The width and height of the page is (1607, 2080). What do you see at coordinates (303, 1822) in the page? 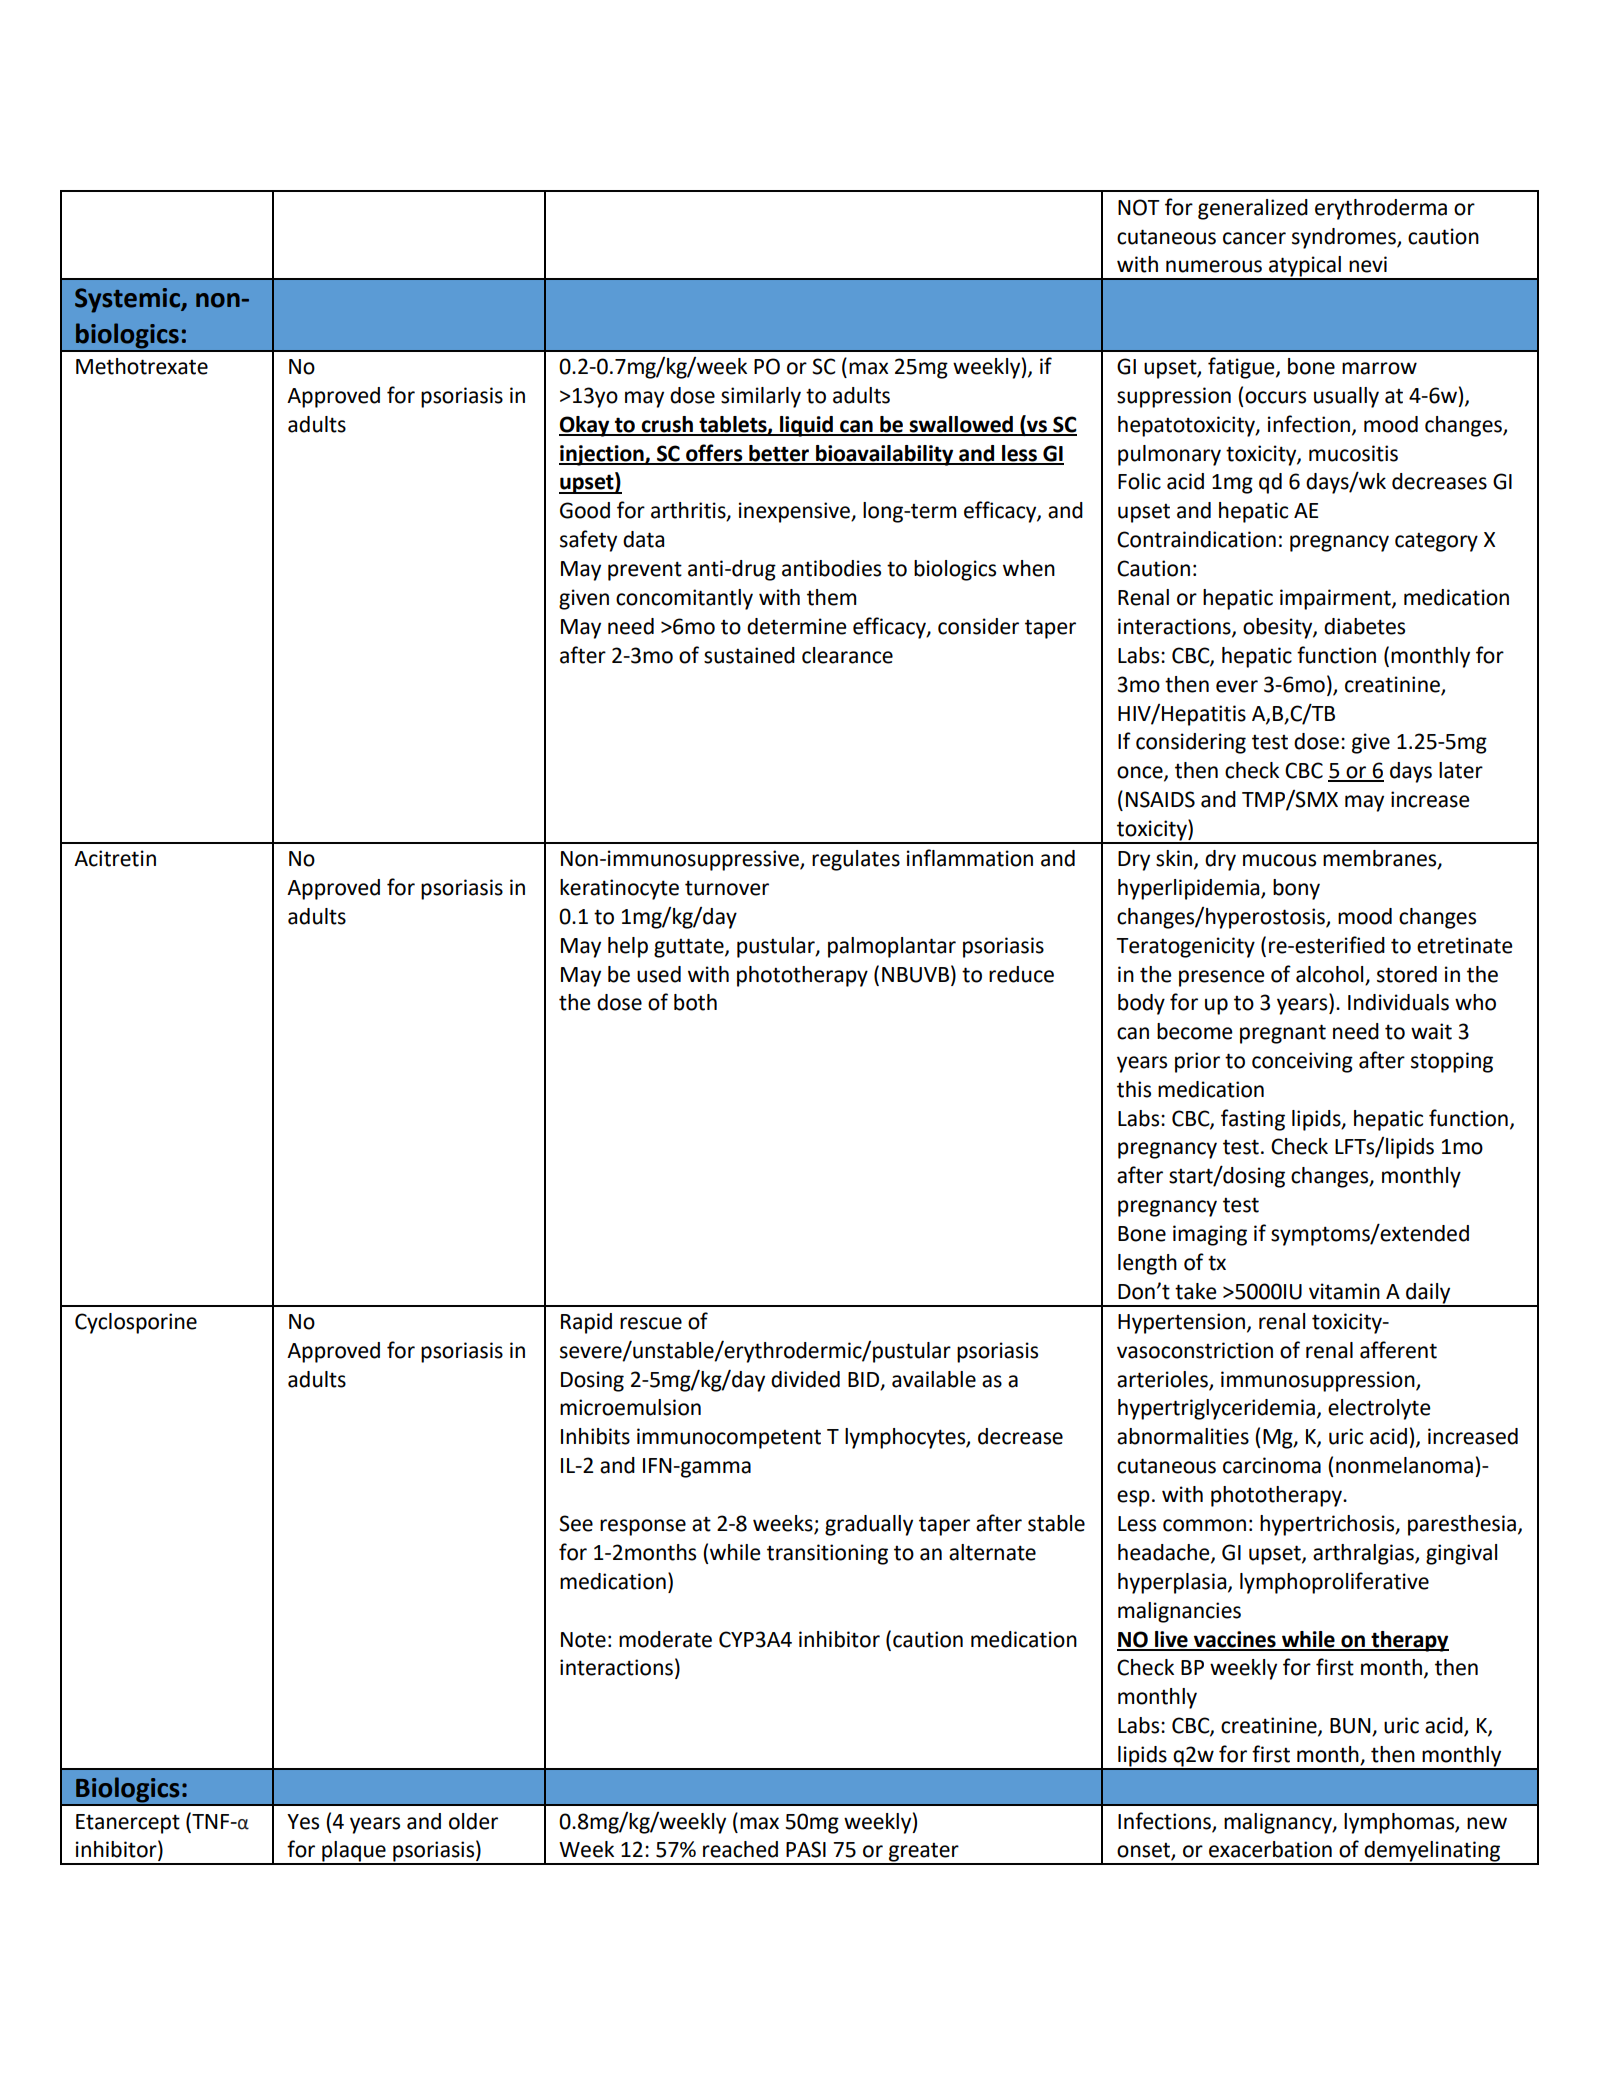
I see `Yes` at bounding box center [303, 1822].
